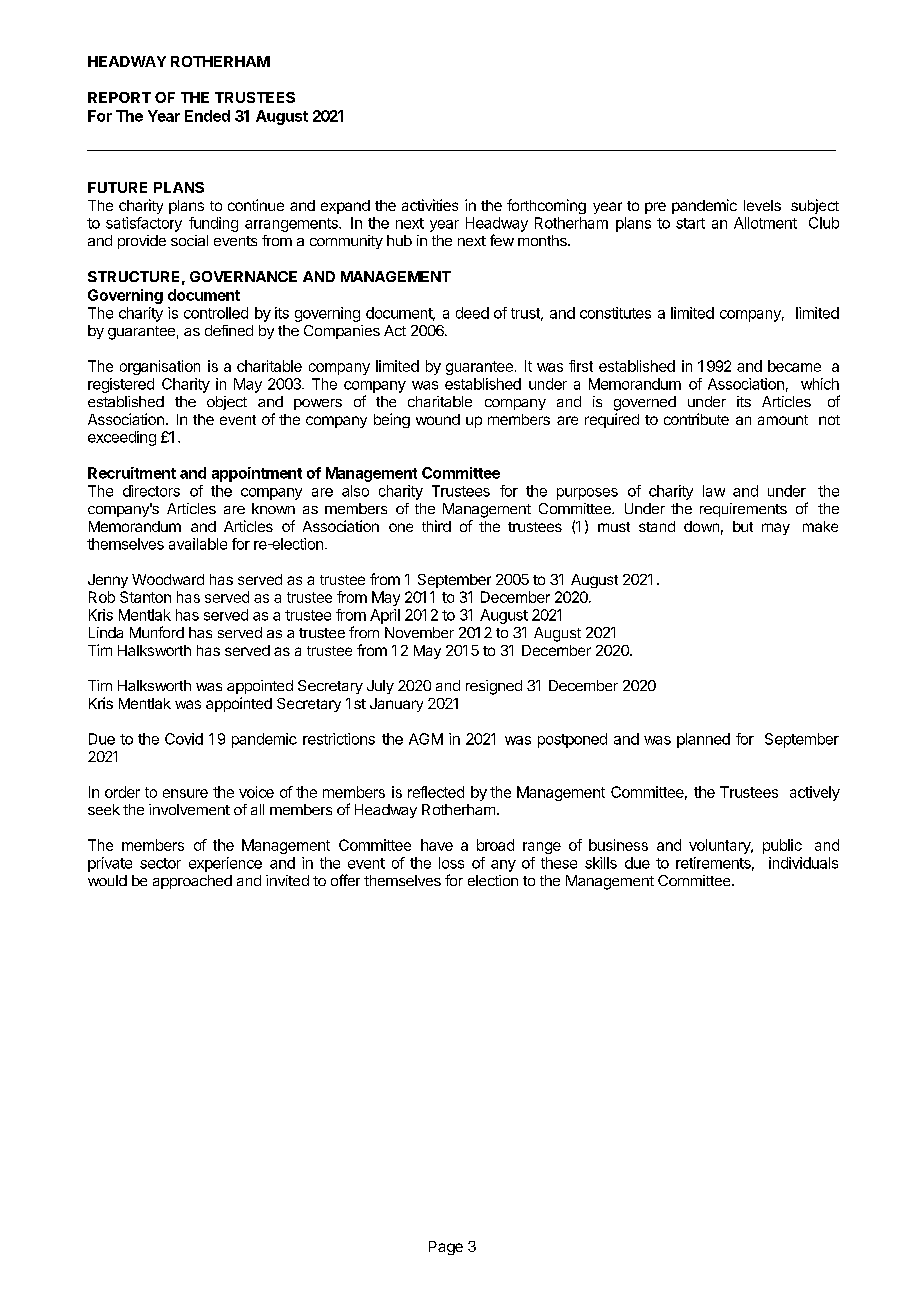 The width and height of the image is (924, 1307). I want to click on resigned, so click(494, 687).
